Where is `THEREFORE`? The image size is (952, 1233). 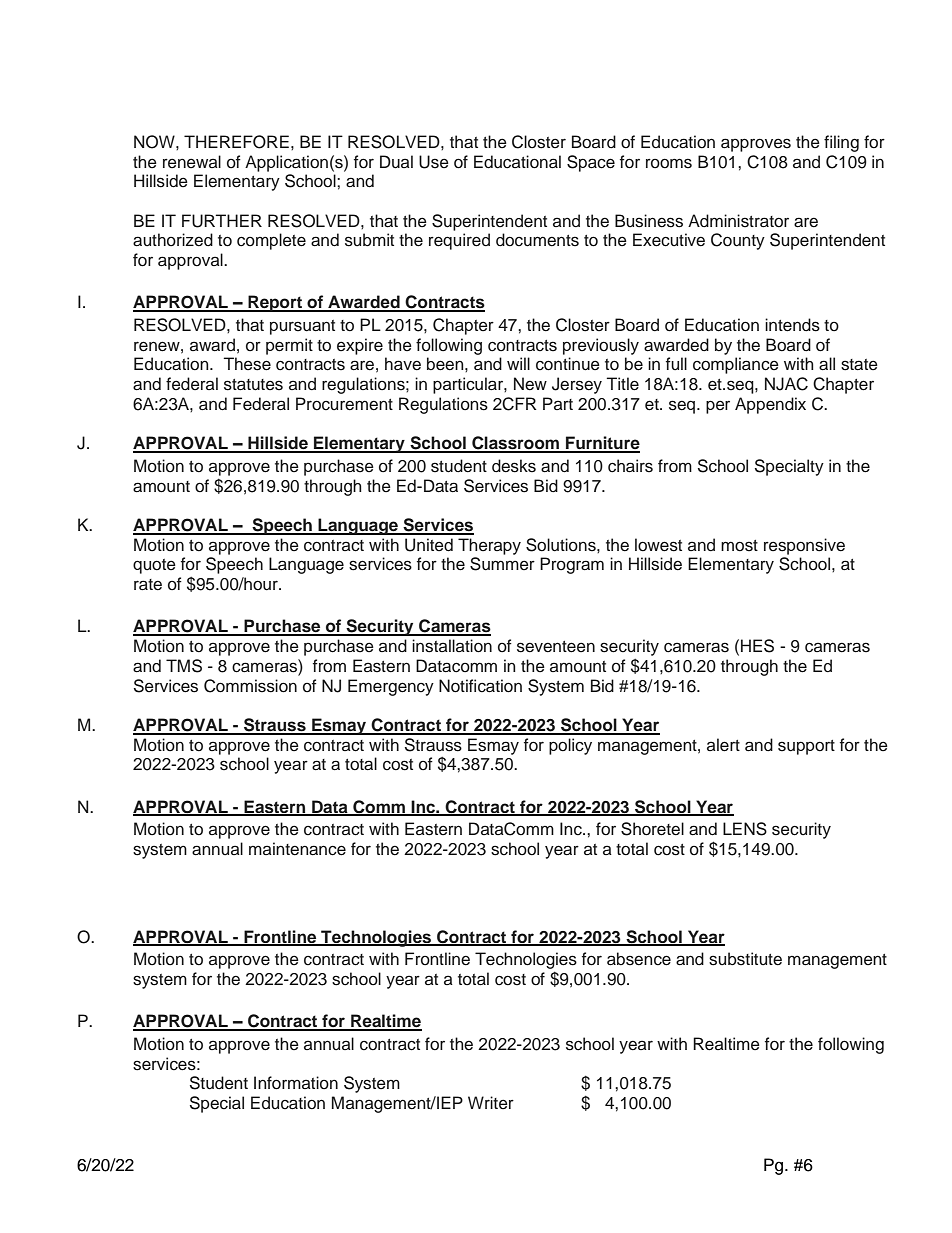
THEREFORE is located at coordinates (236, 142).
